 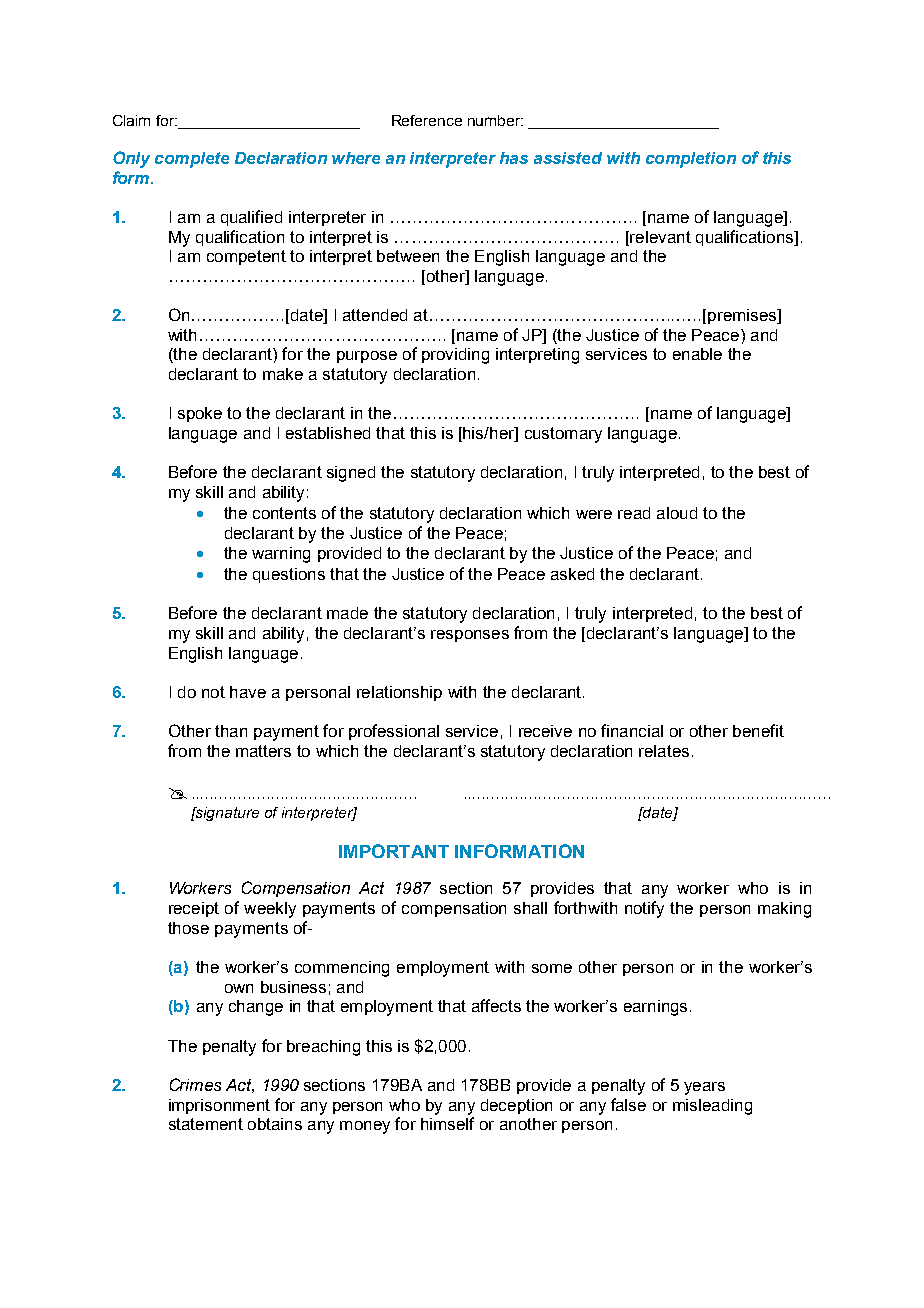 I want to click on have, so click(x=248, y=692).
